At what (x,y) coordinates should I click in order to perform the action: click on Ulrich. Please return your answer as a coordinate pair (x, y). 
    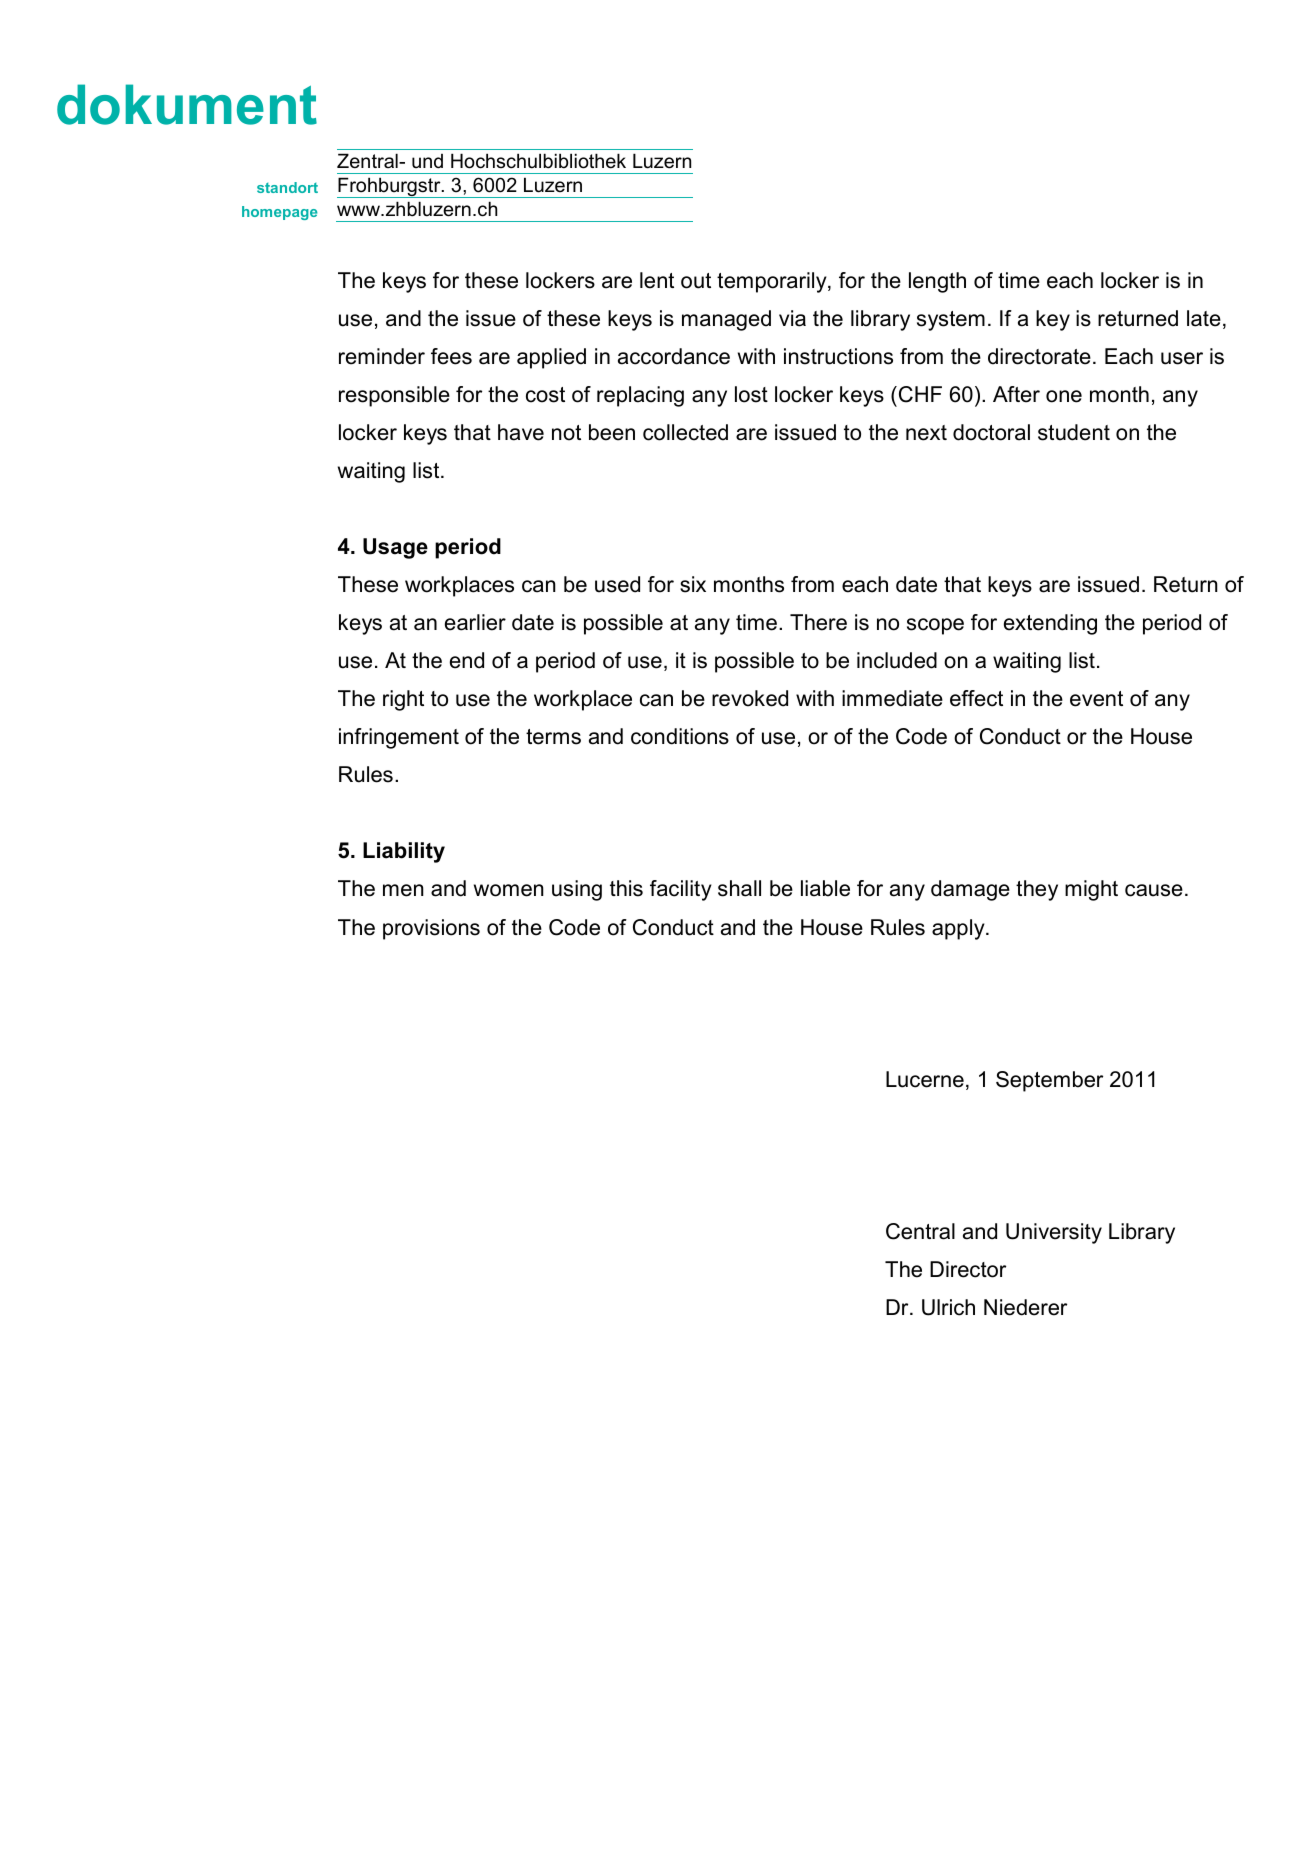
    Looking at the image, I should click on (948, 1307).
